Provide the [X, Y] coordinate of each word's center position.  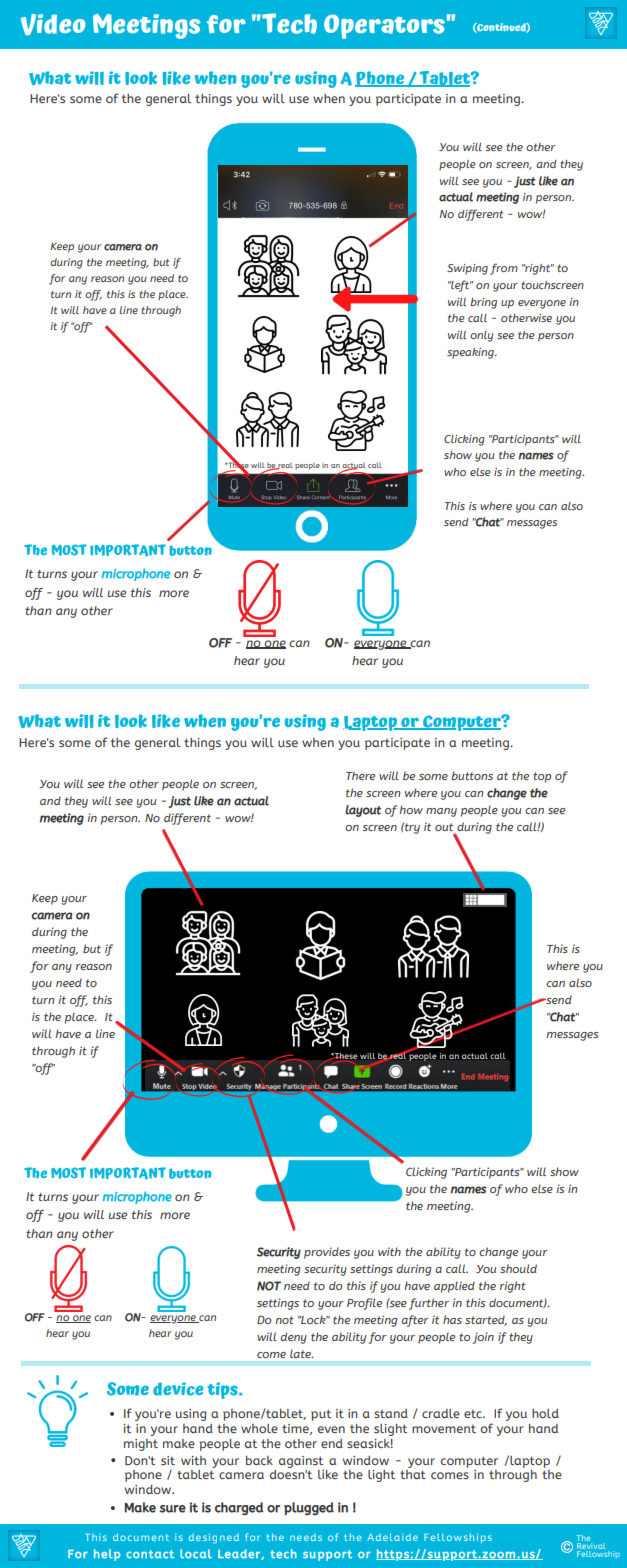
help [107, 1555]
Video [53, 24]
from [504, 269]
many [441, 812]
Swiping [467, 269]
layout [363, 811]
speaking [471, 353]
